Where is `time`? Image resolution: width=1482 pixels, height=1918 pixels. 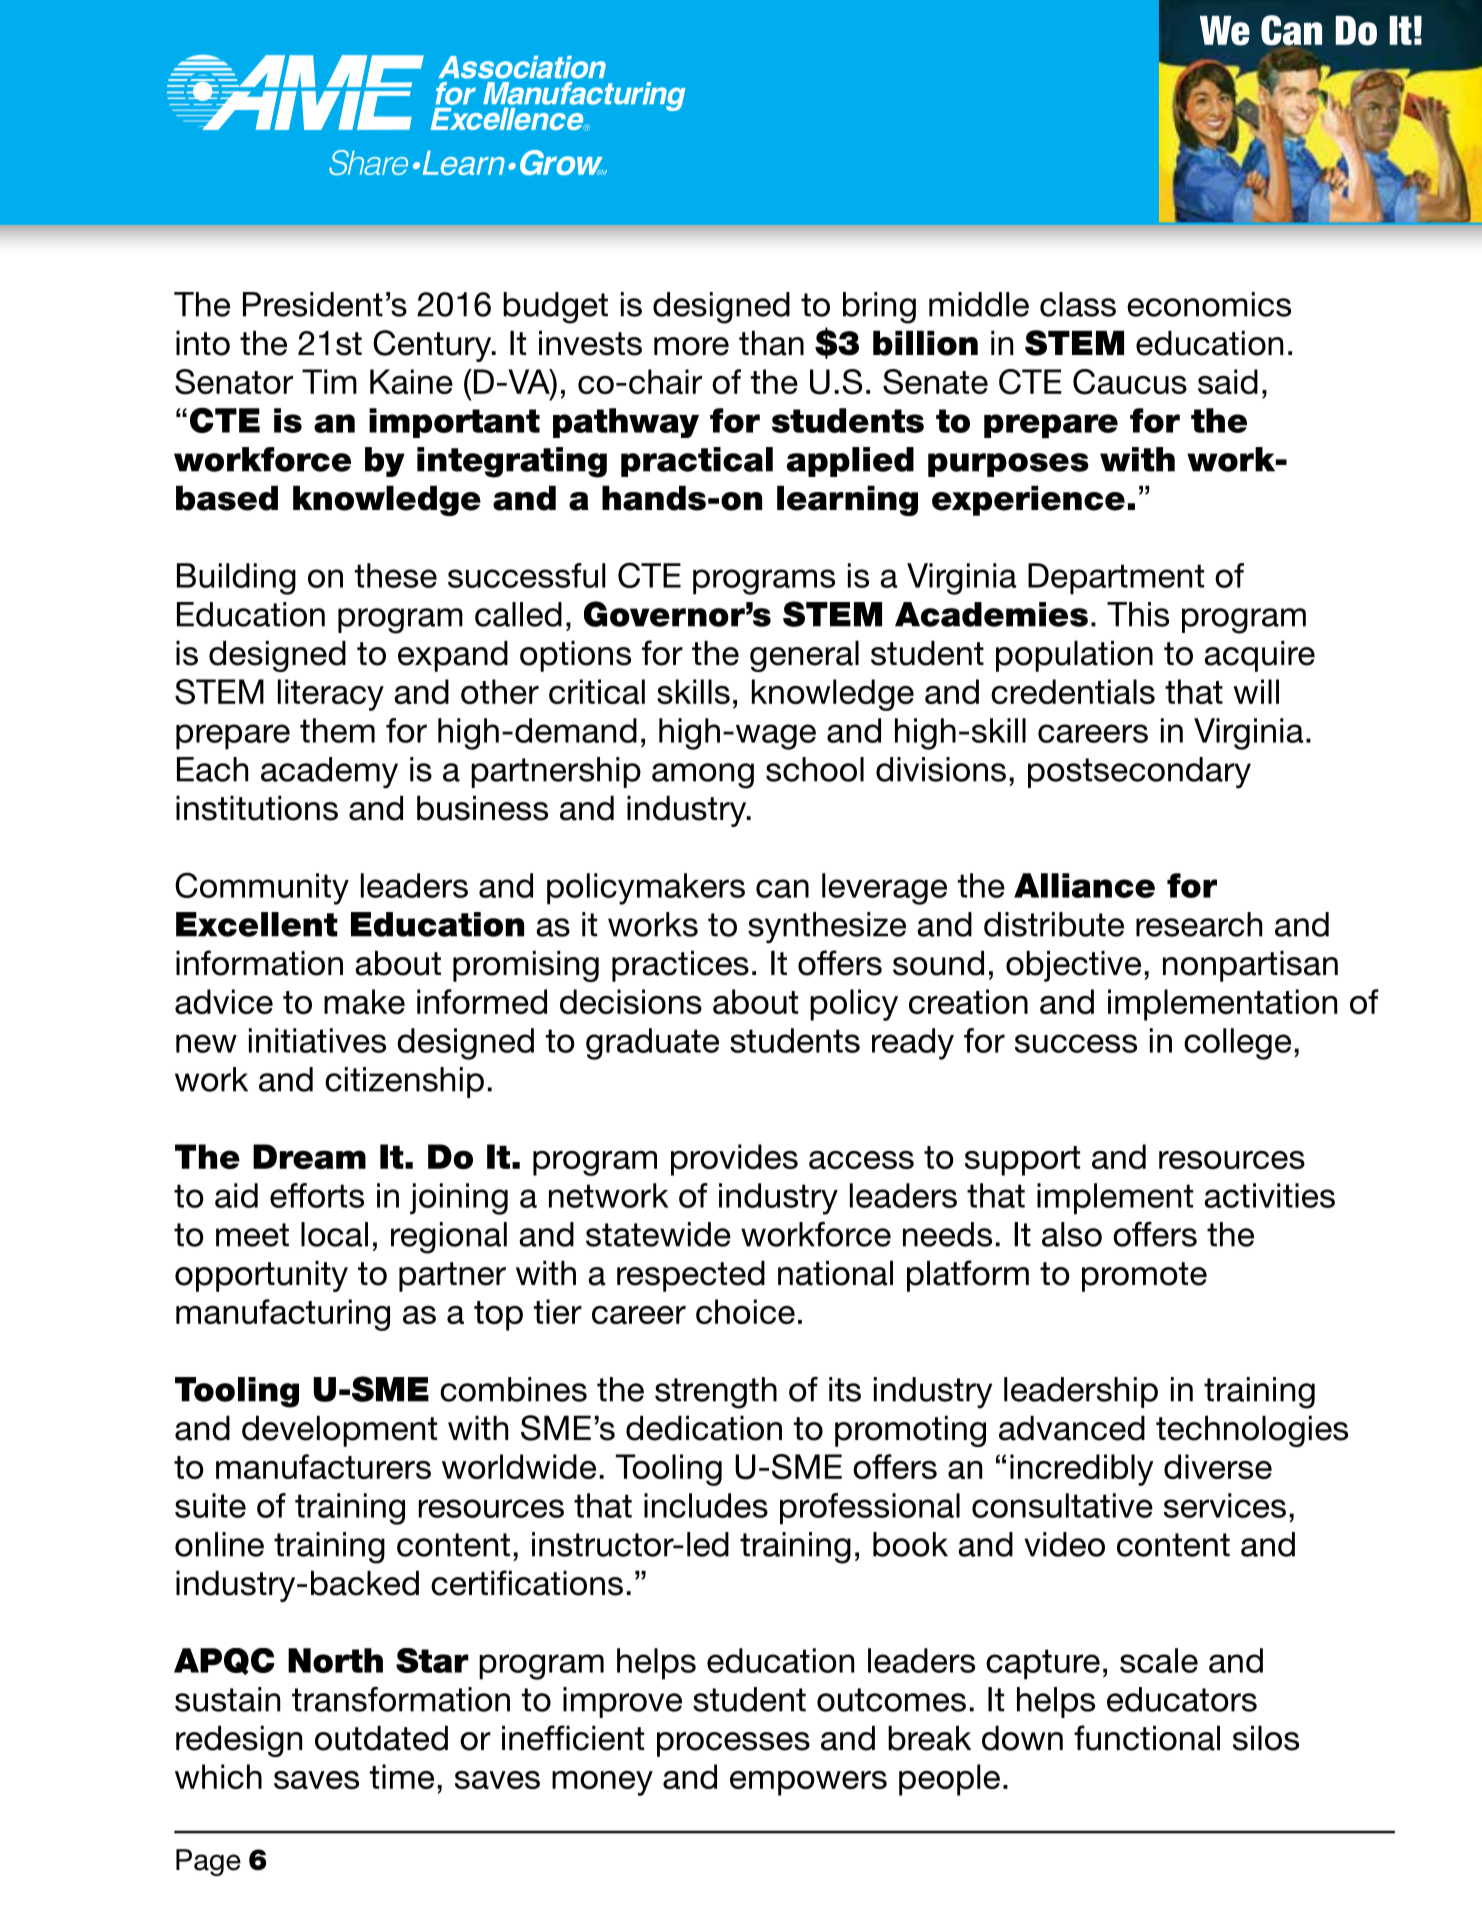
time is located at coordinates (402, 1776).
